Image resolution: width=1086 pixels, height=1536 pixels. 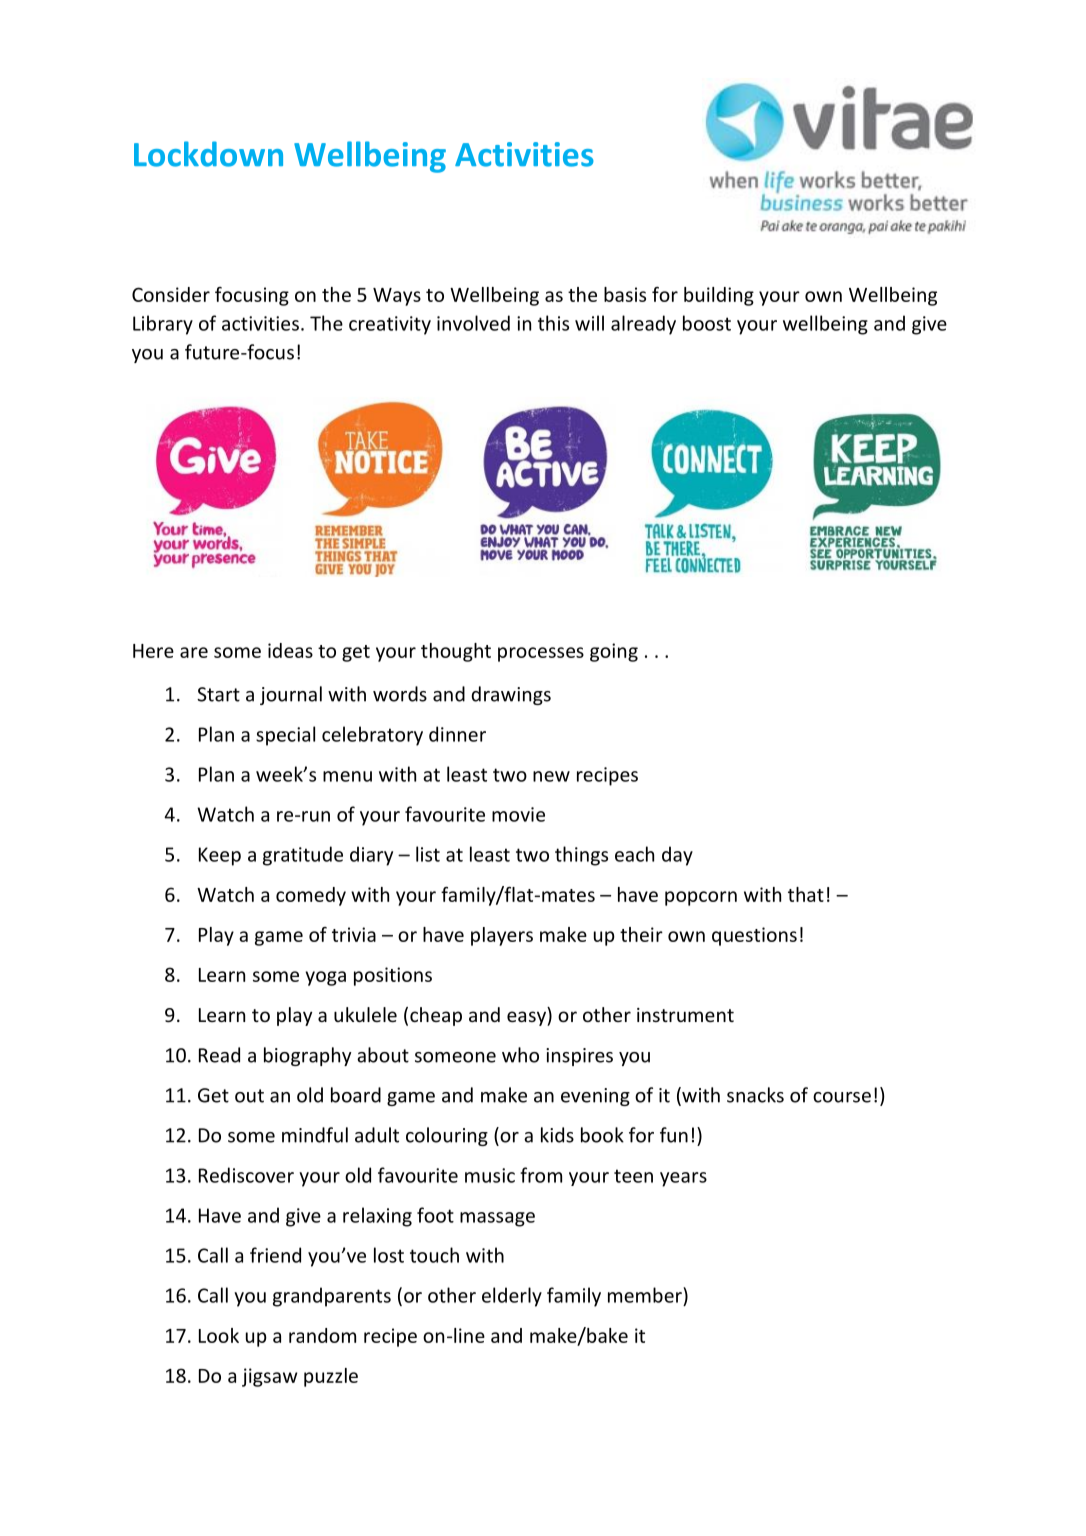 What do you see at coordinates (473, 323) in the screenshot?
I see `involved` at bounding box center [473, 323].
